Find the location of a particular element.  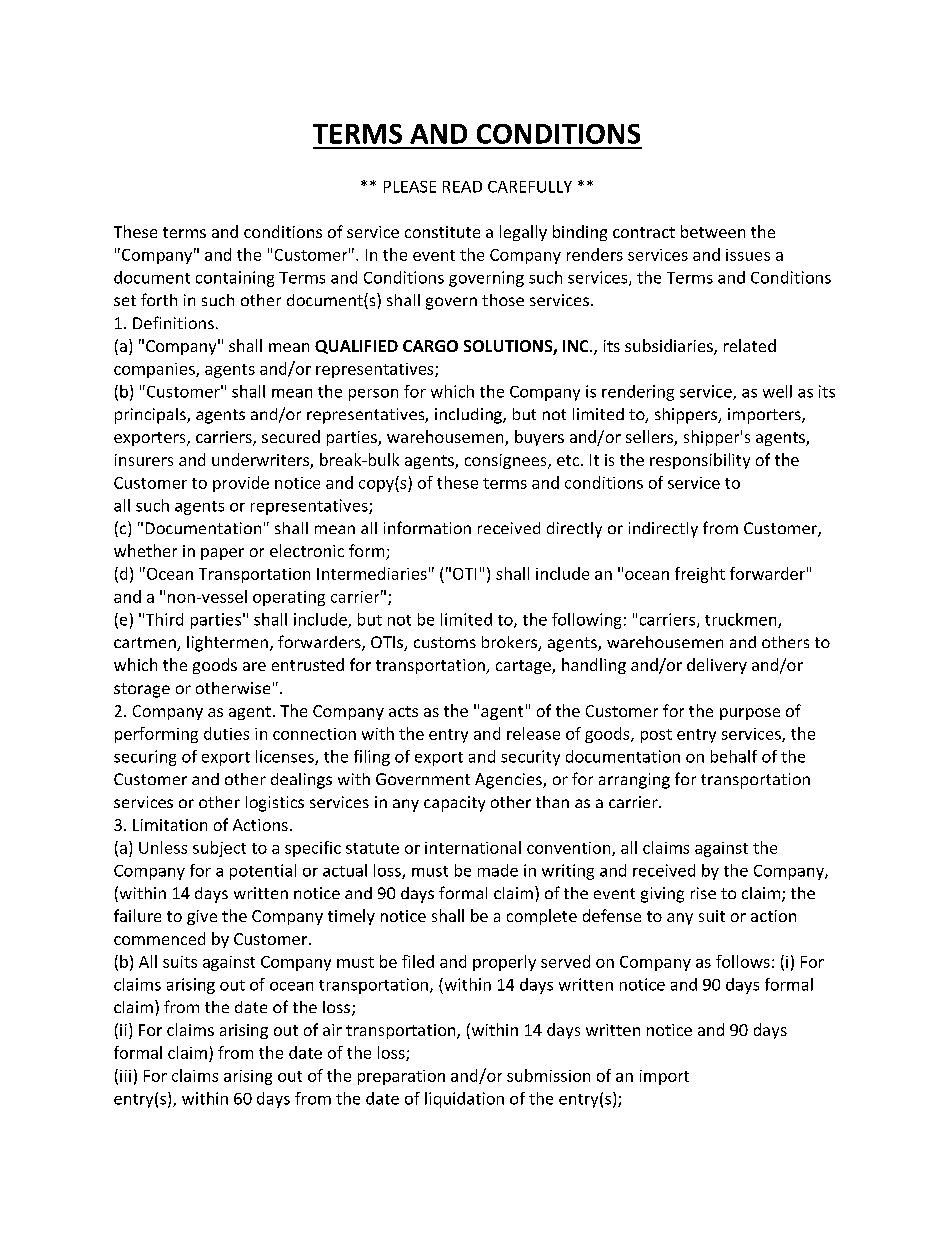

iii is located at coordinates (125, 1076).
